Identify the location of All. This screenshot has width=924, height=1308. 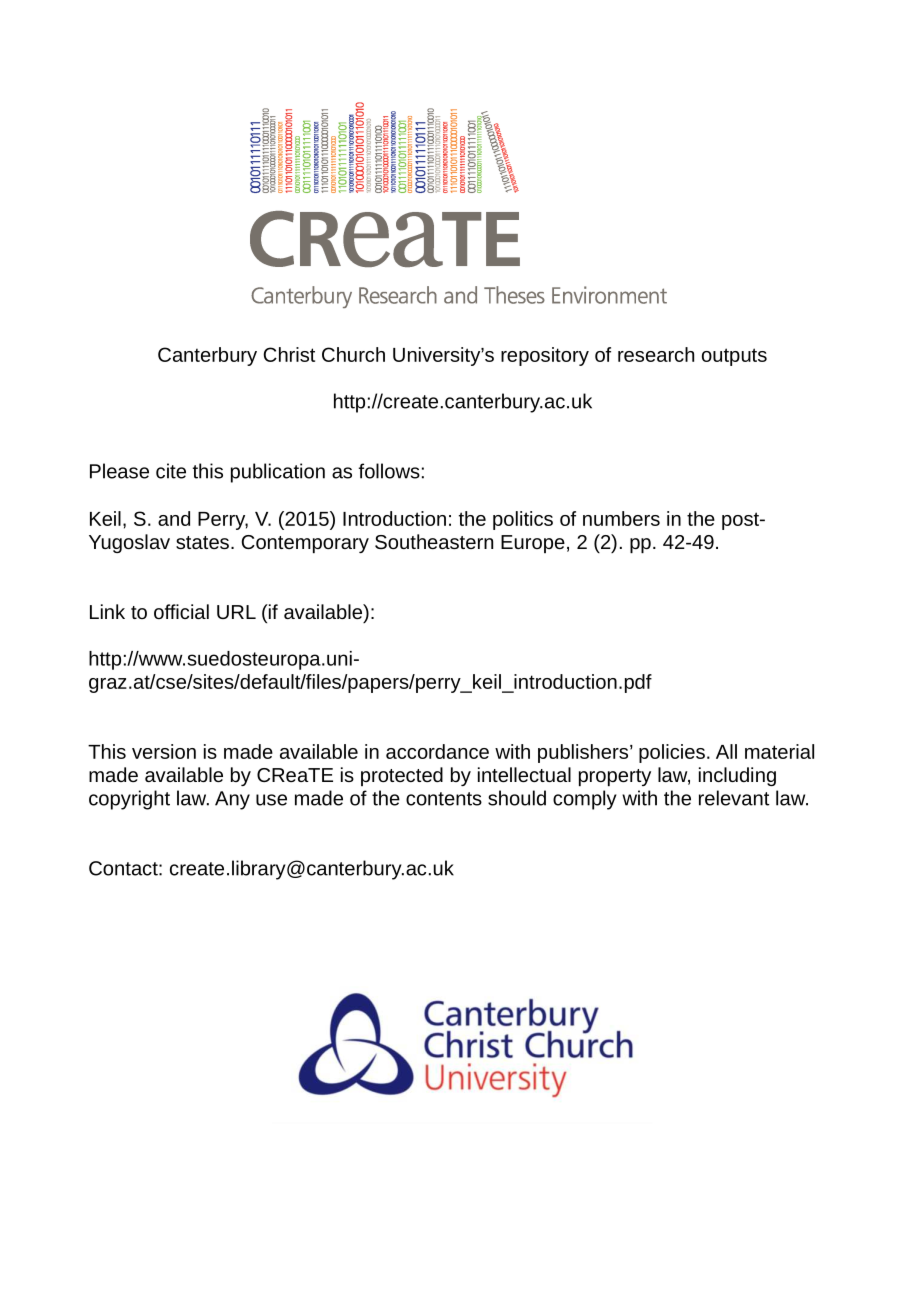
(726, 751).
